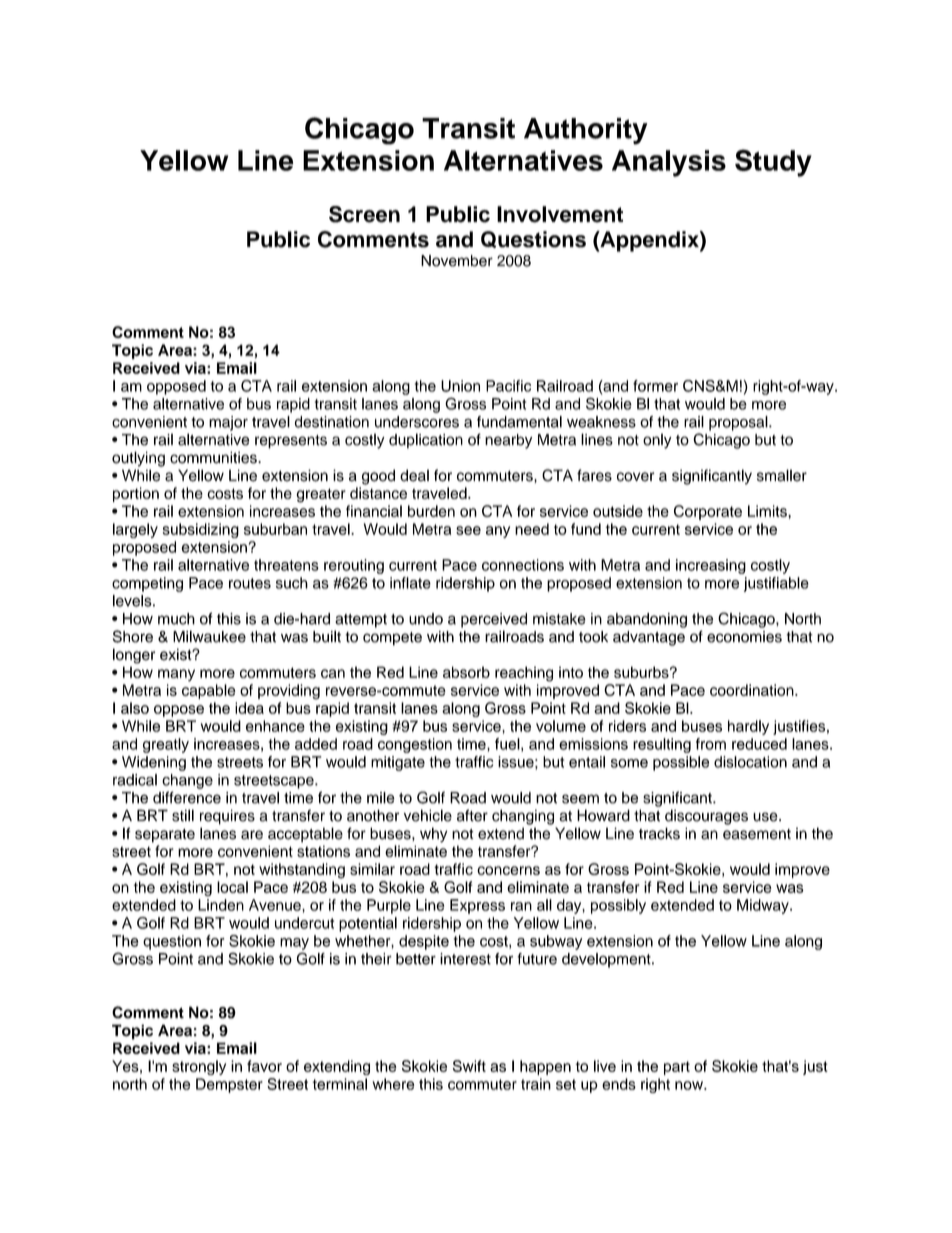 The height and width of the screenshot is (1233, 952). What do you see at coordinates (469, 1066) in the screenshot?
I see `Swift` at bounding box center [469, 1066].
